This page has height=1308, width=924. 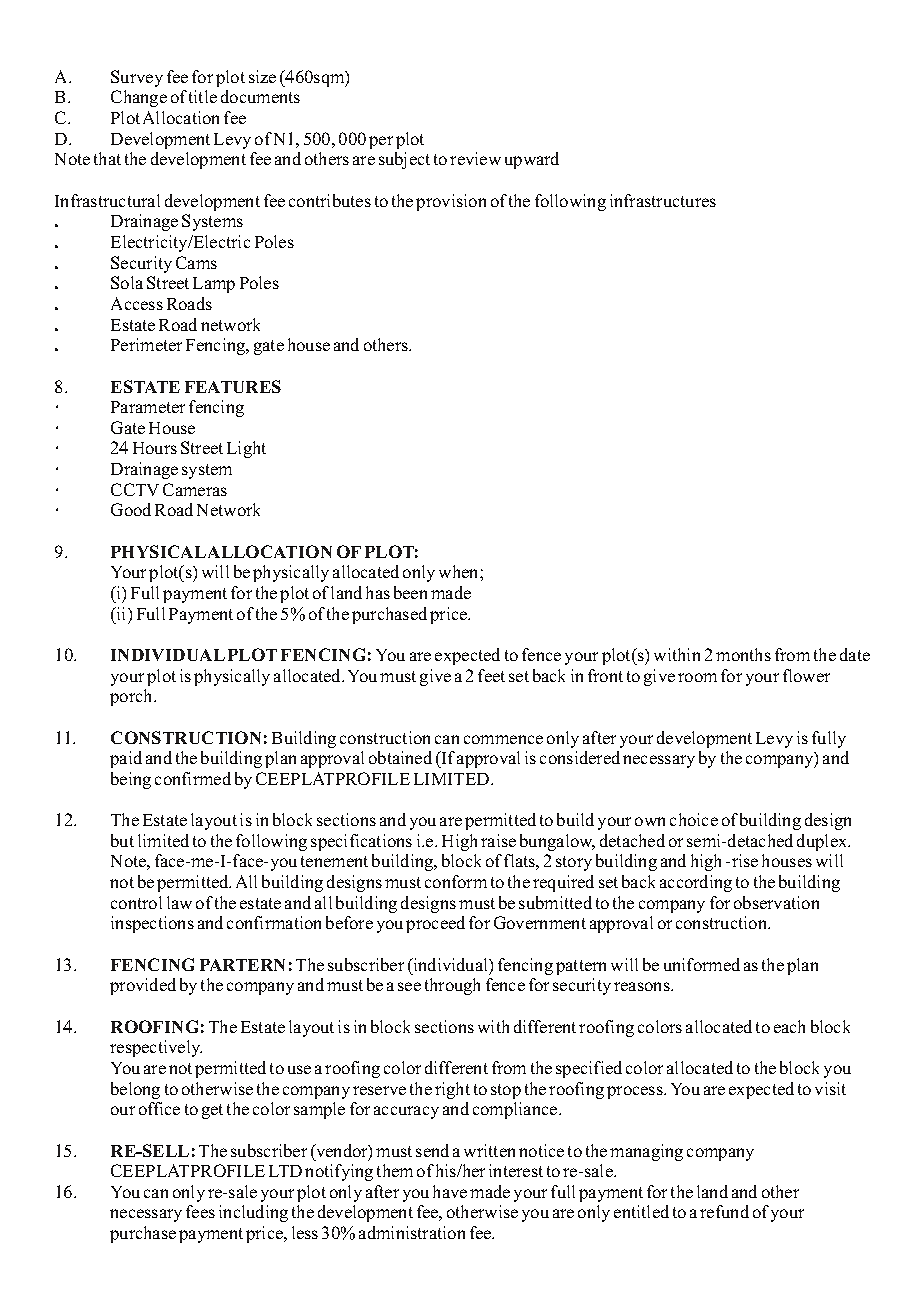 What do you see at coordinates (200, 1211) in the page?
I see `fees` at bounding box center [200, 1211].
